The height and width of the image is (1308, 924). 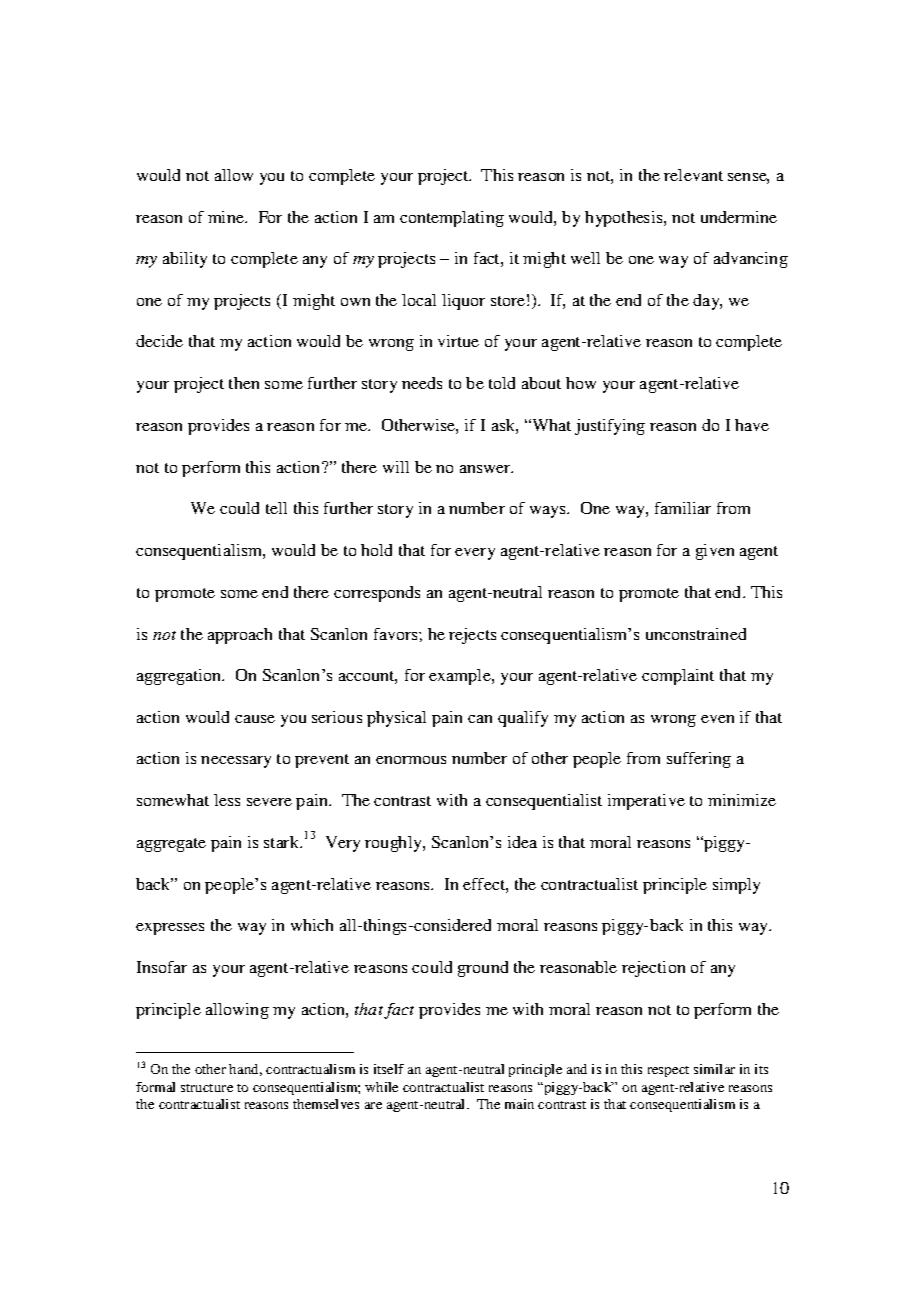 I want to click on suffering, so click(x=699, y=760).
